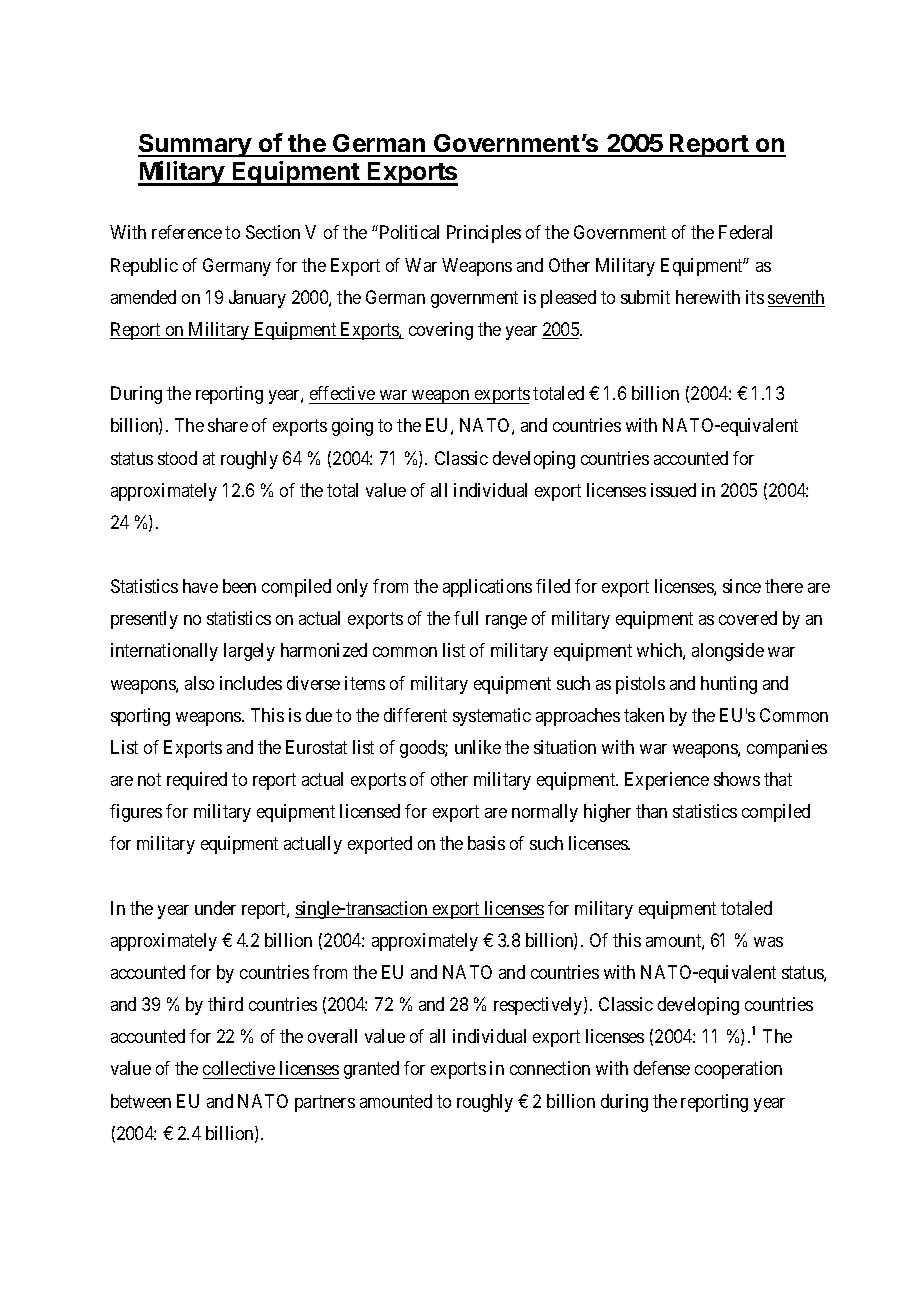  I want to click on shows, so click(737, 779).
